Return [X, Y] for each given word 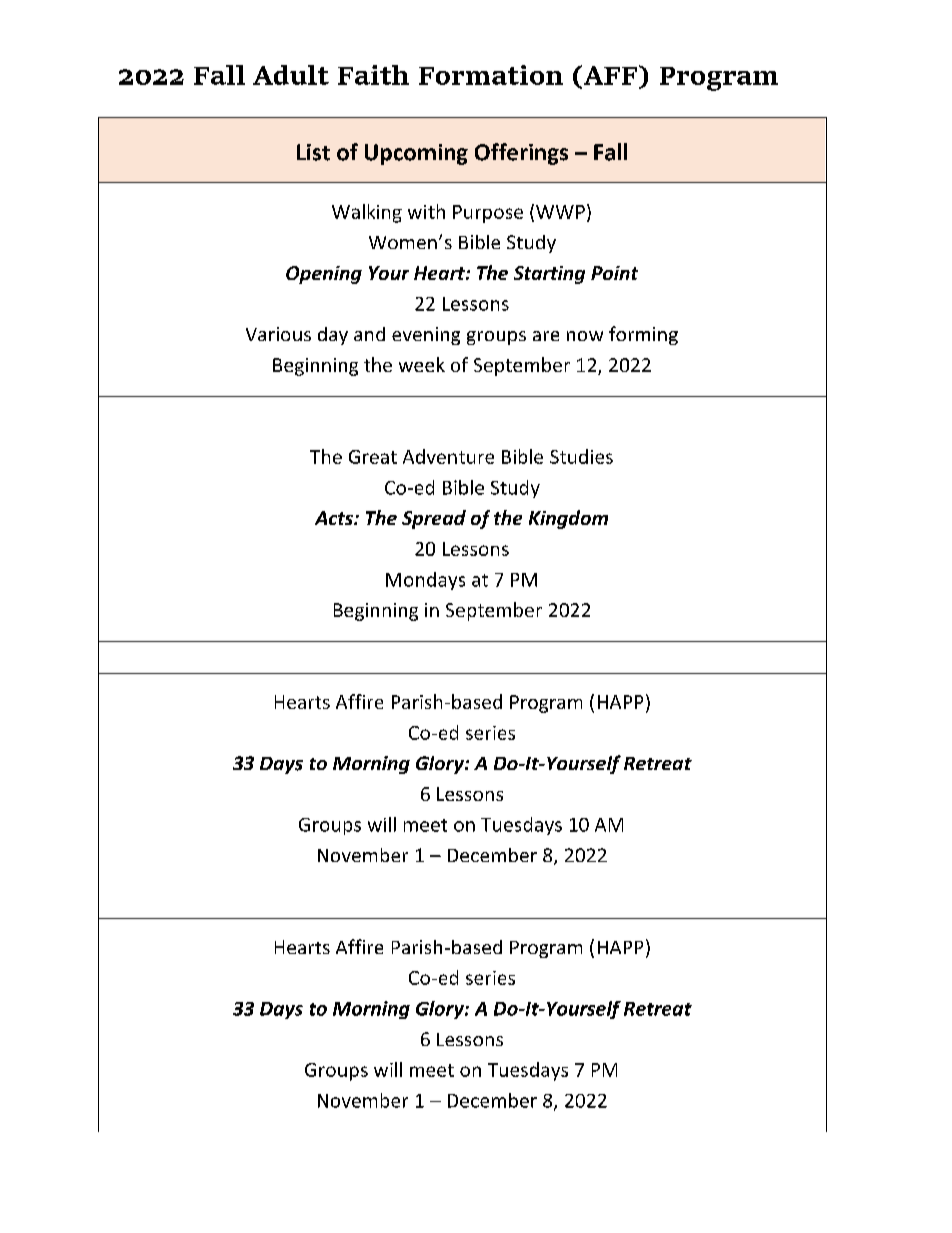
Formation [491, 75]
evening [426, 336]
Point [614, 273]
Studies [581, 456]
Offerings [521, 154]
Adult [291, 75]
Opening [324, 275]
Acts [335, 518]
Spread [434, 519]
